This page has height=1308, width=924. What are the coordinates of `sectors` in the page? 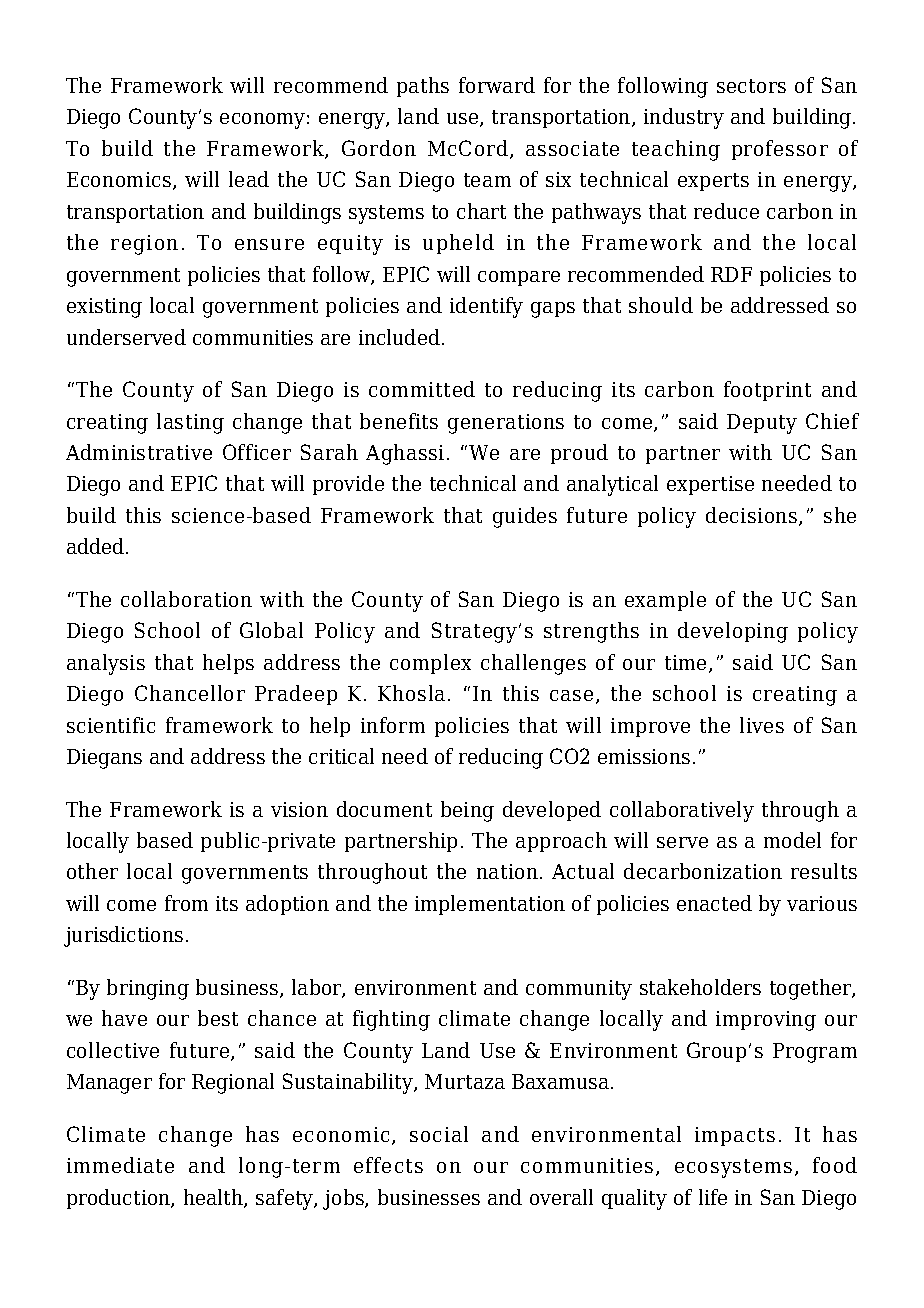 It's located at (751, 86).
